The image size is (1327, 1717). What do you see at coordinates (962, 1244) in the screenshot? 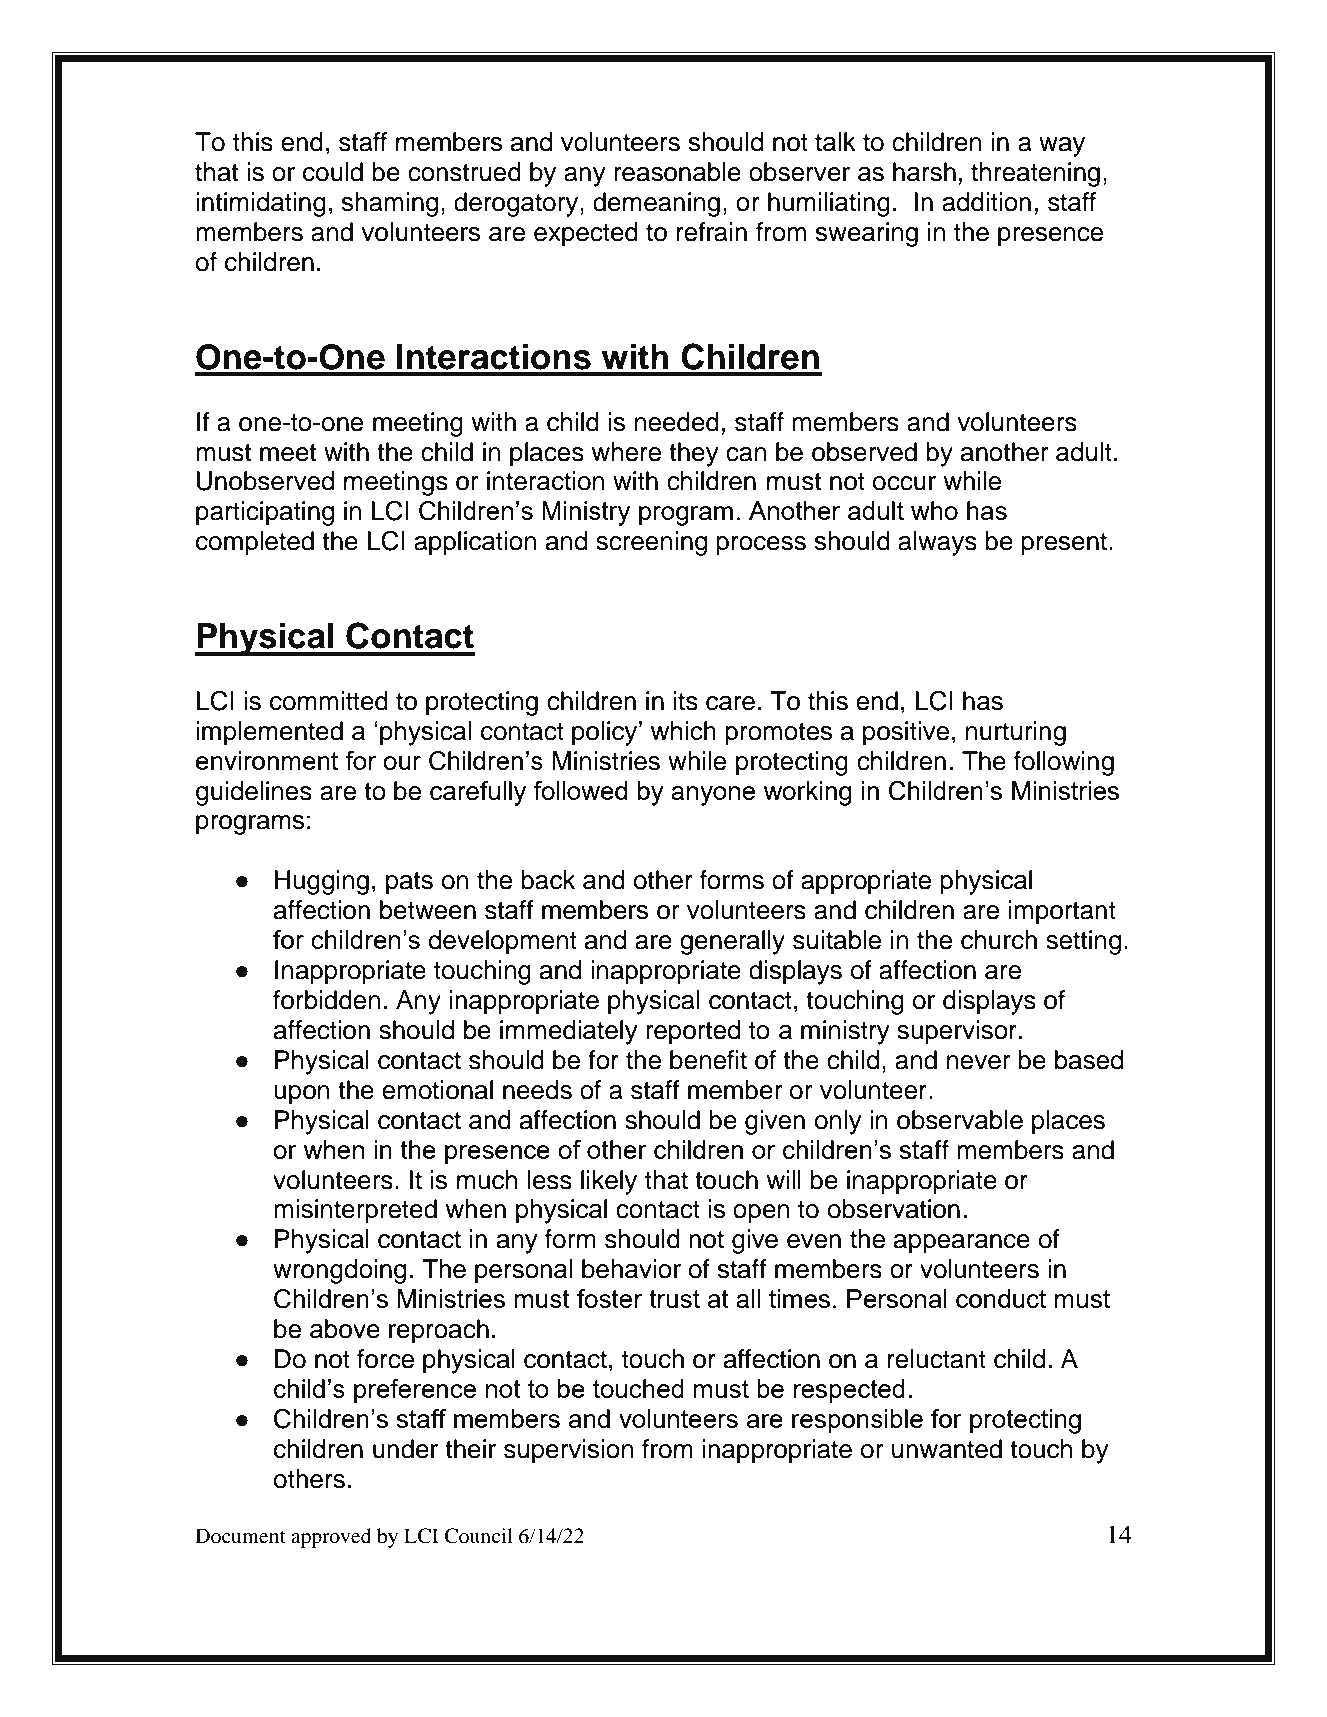
I see `appearance` at bounding box center [962, 1244].
